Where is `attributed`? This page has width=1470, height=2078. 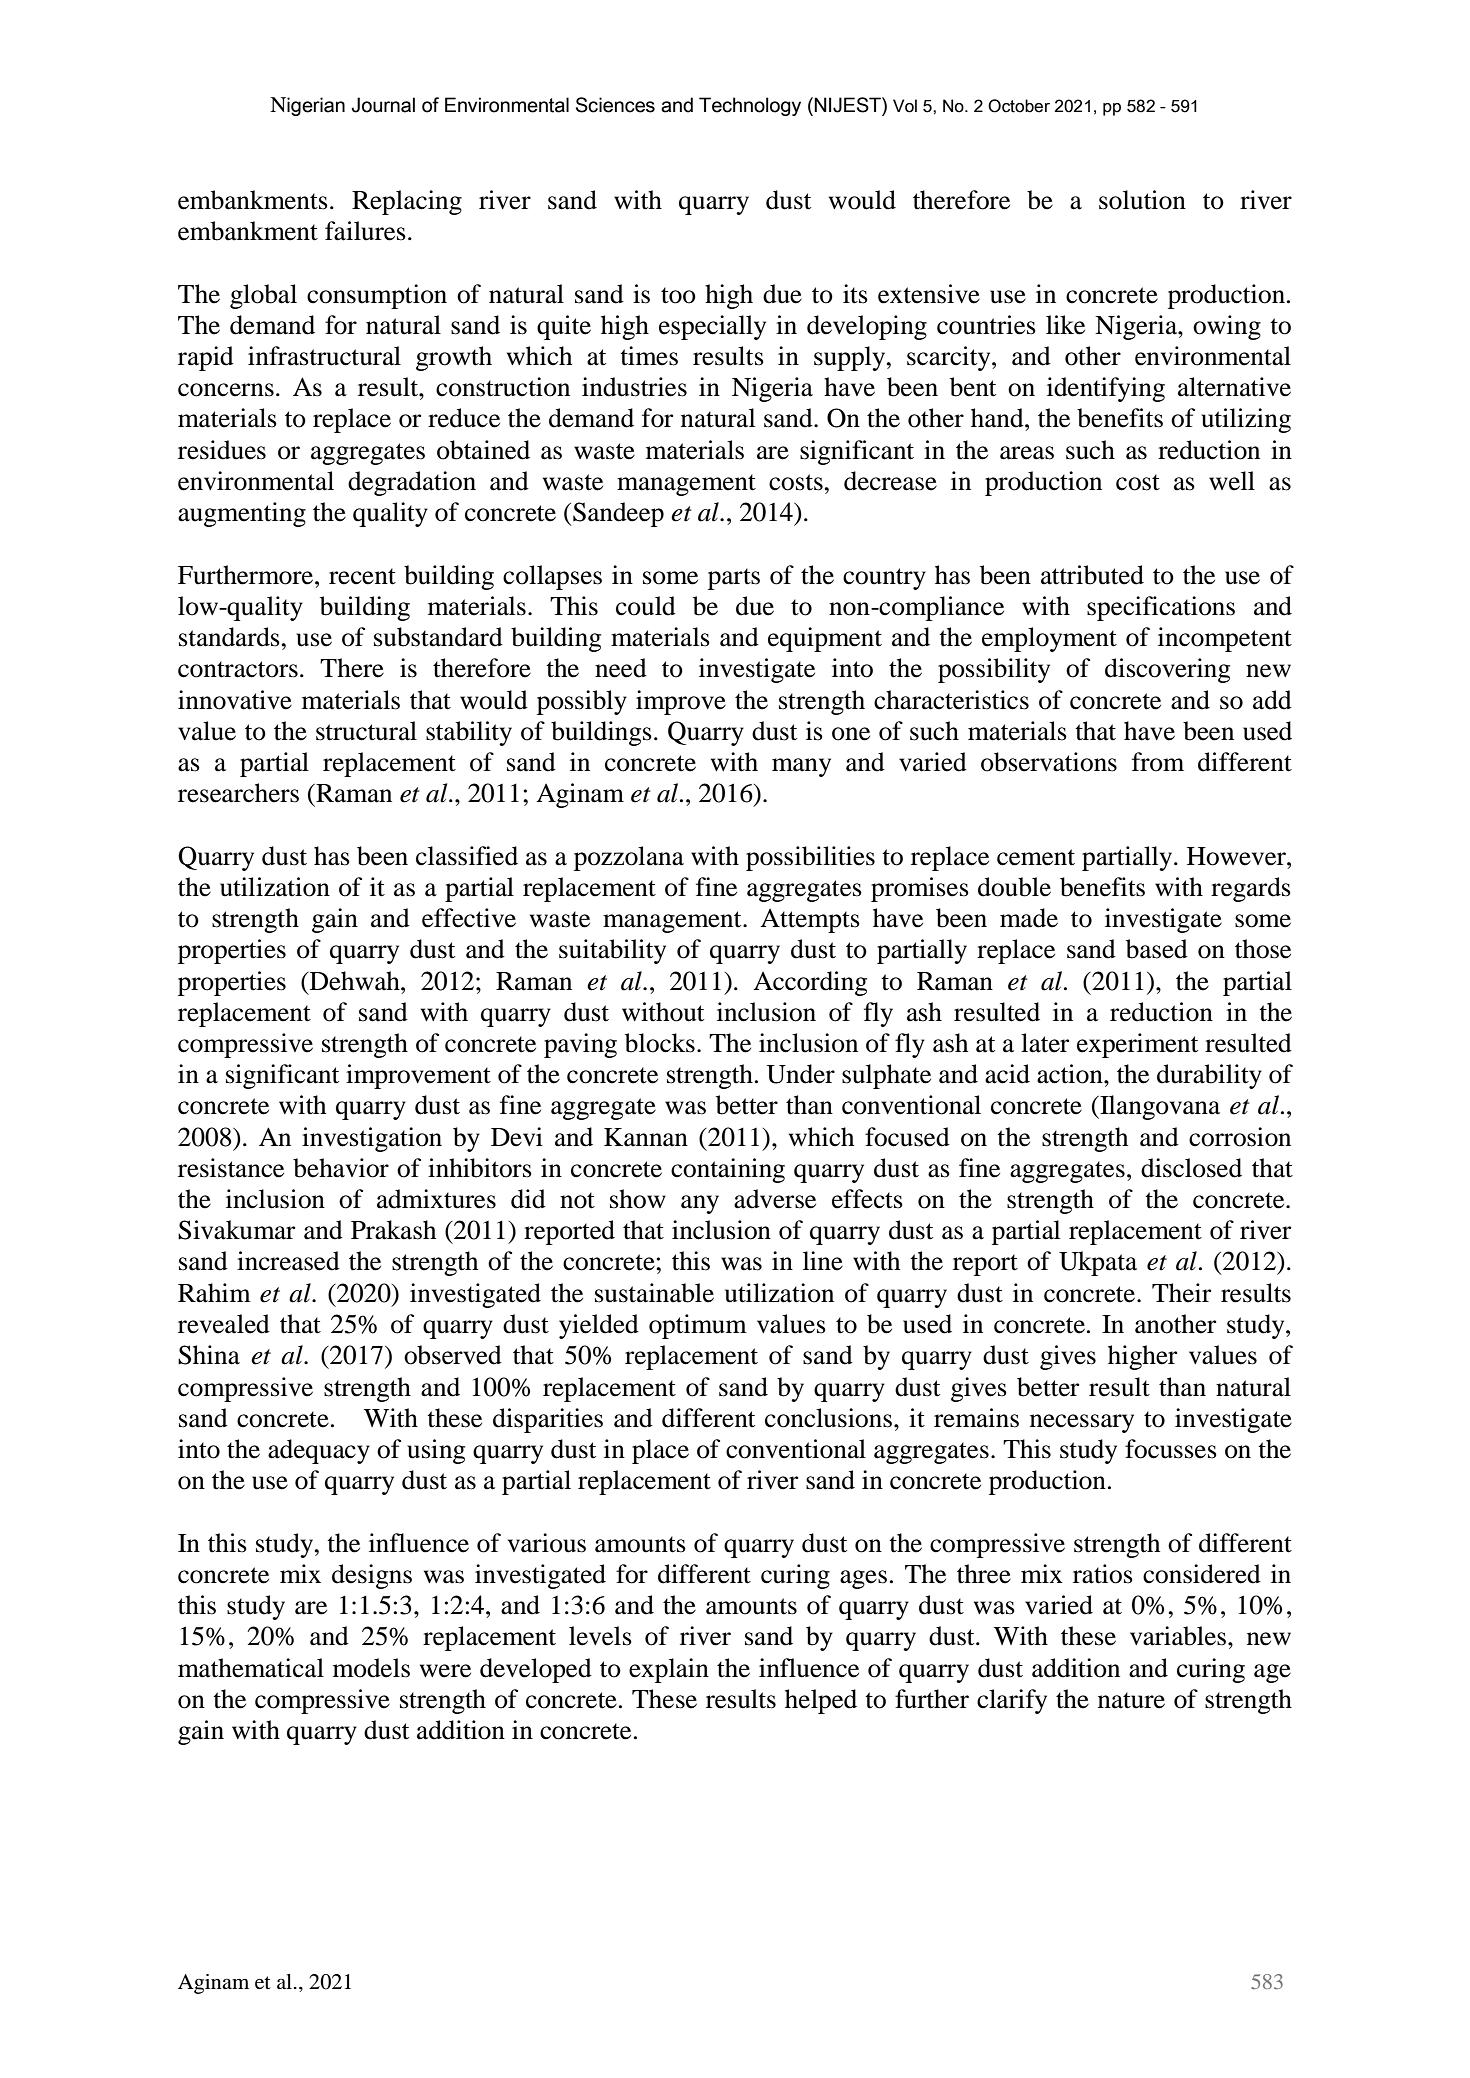 attributed is located at coordinates (1092, 575).
